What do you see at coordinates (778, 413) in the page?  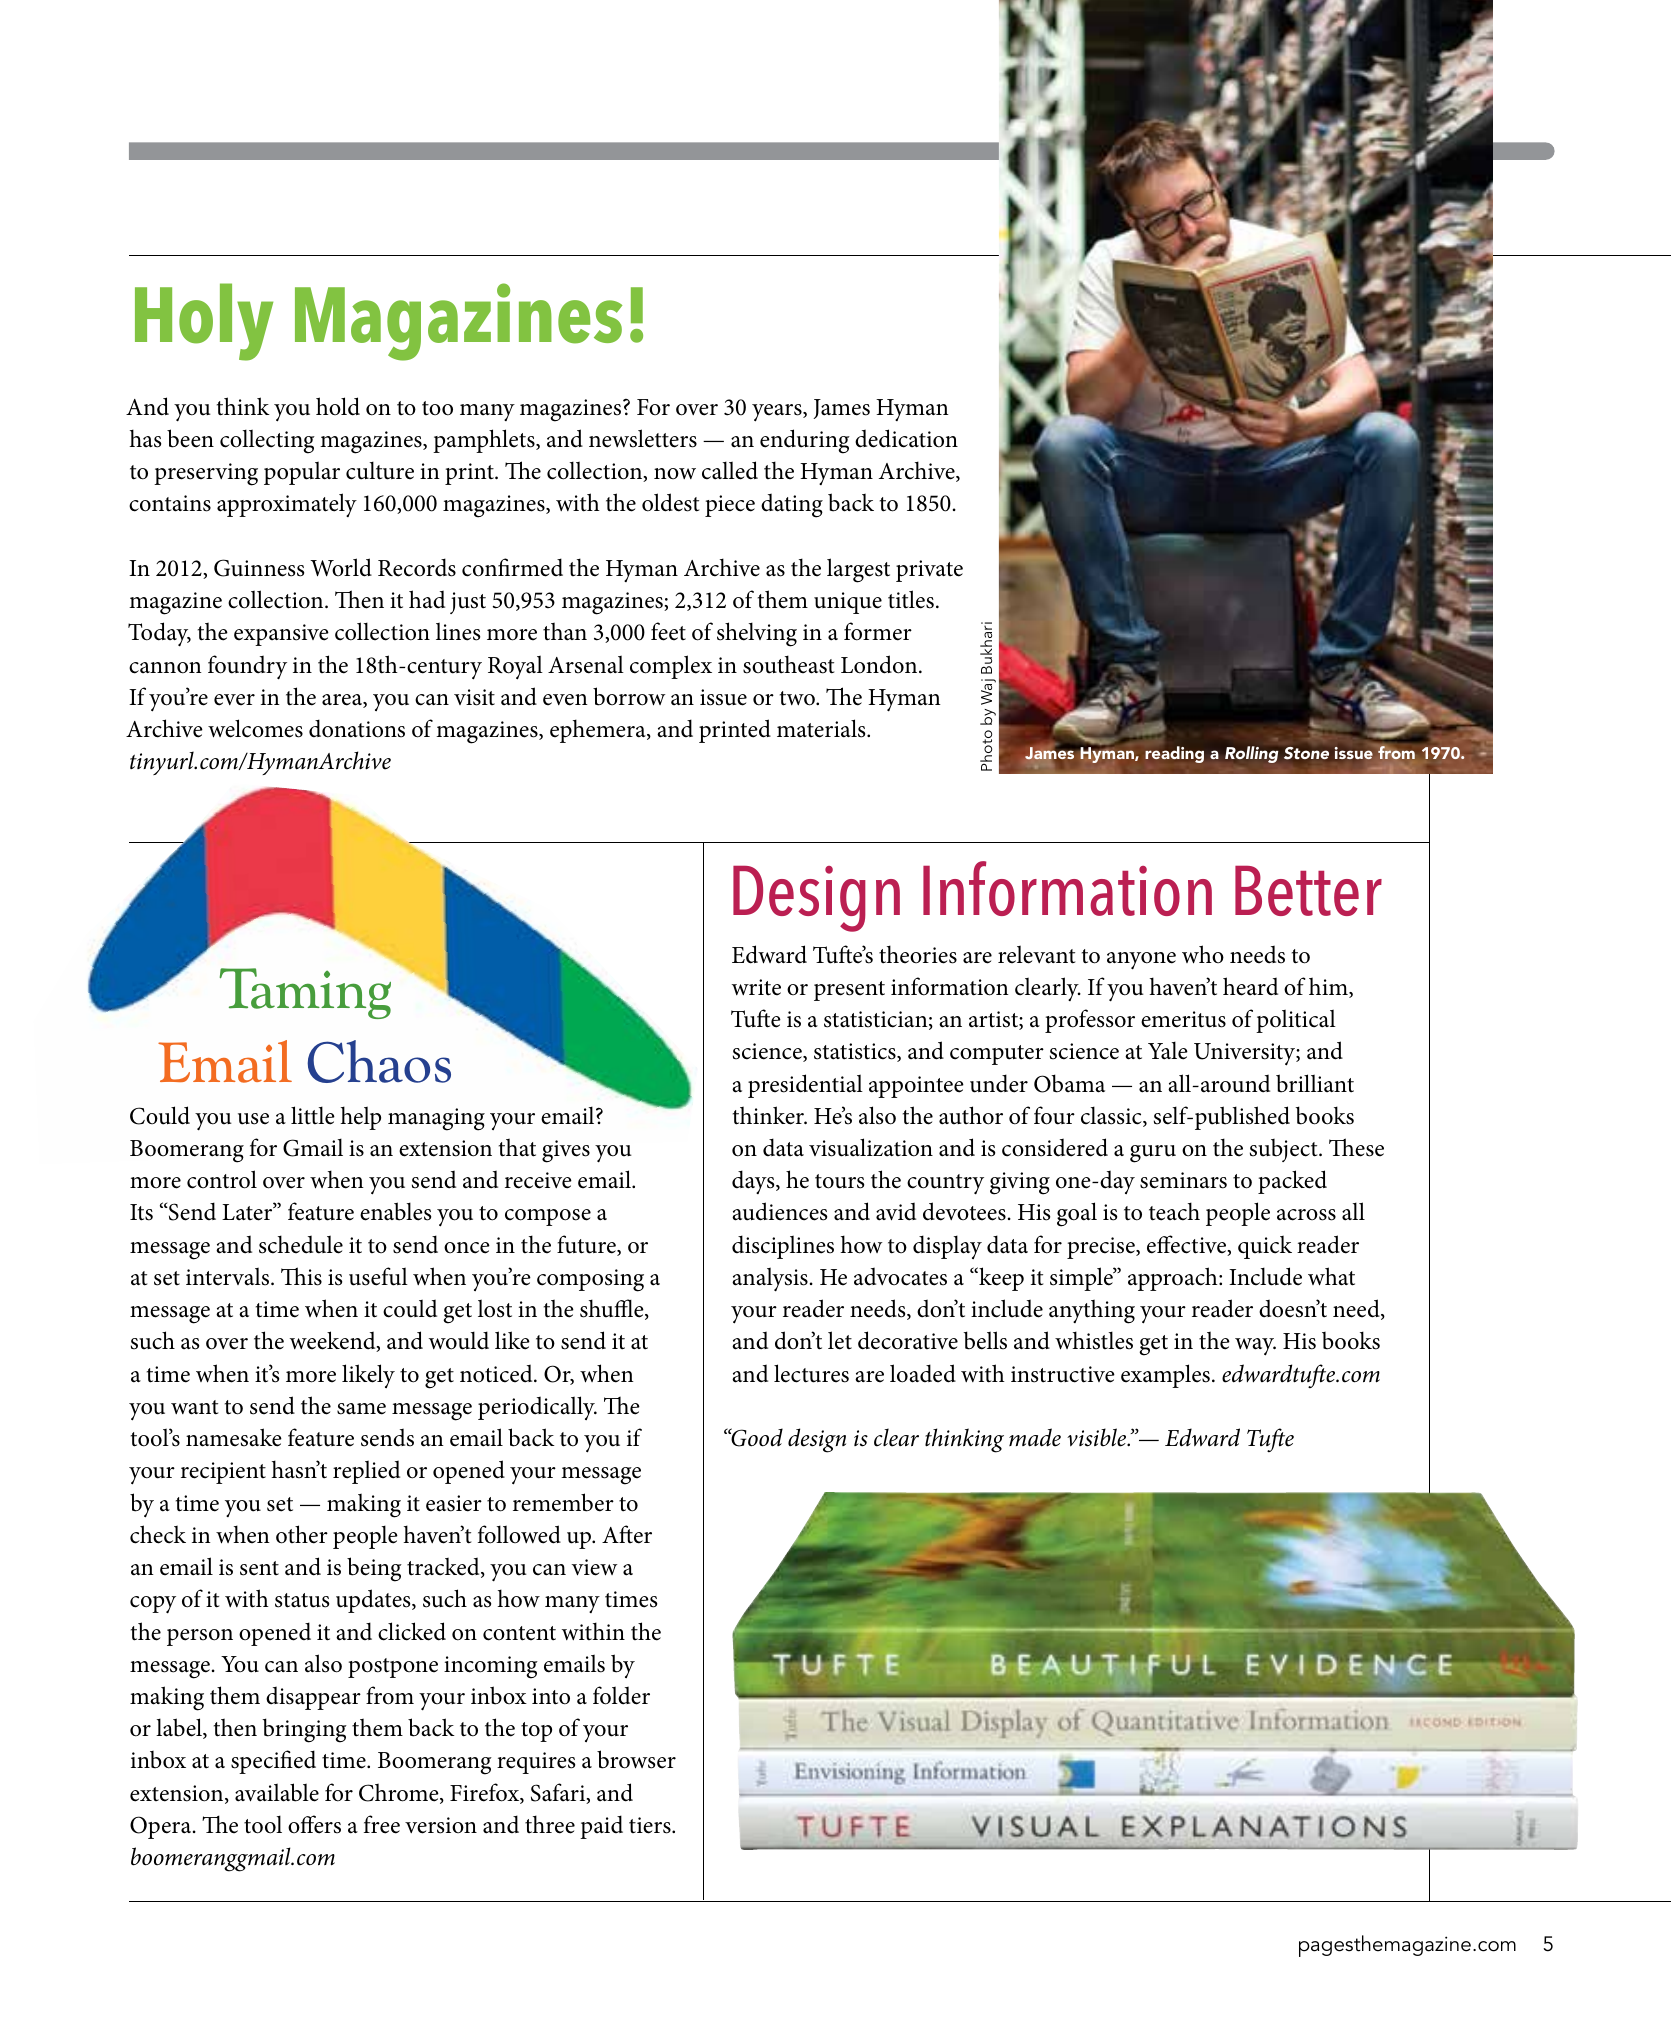 I see `years` at bounding box center [778, 413].
